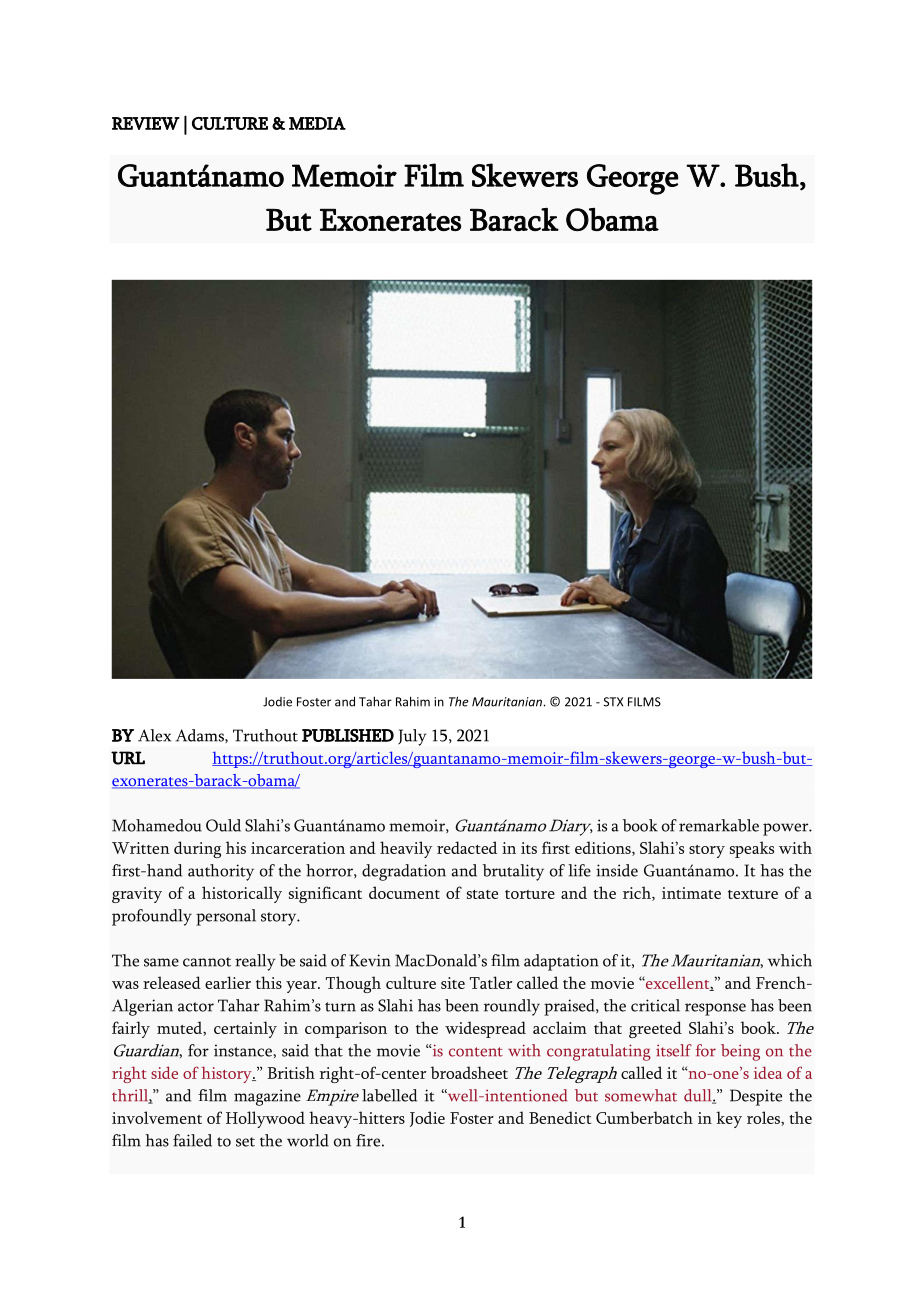  What do you see at coordinates (192, 1140) in the screenshot?
I see `failed` at bounding box center [192, 1140].
